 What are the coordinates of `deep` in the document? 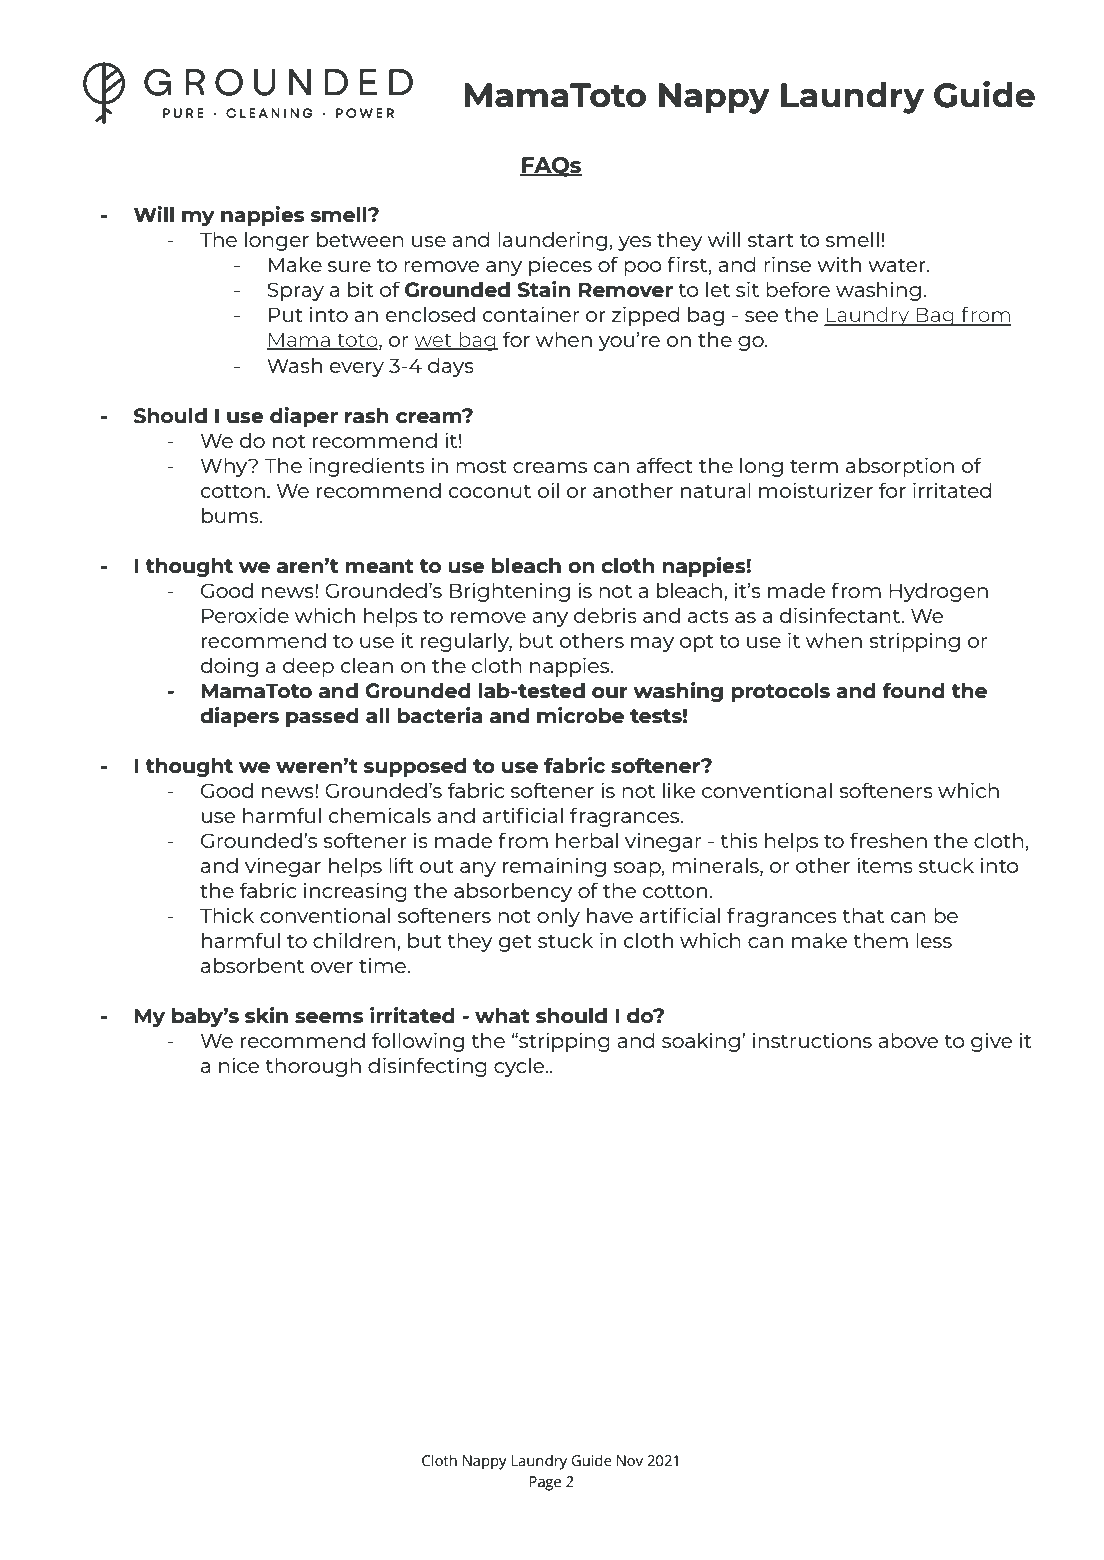 It's located at (308, 667).
